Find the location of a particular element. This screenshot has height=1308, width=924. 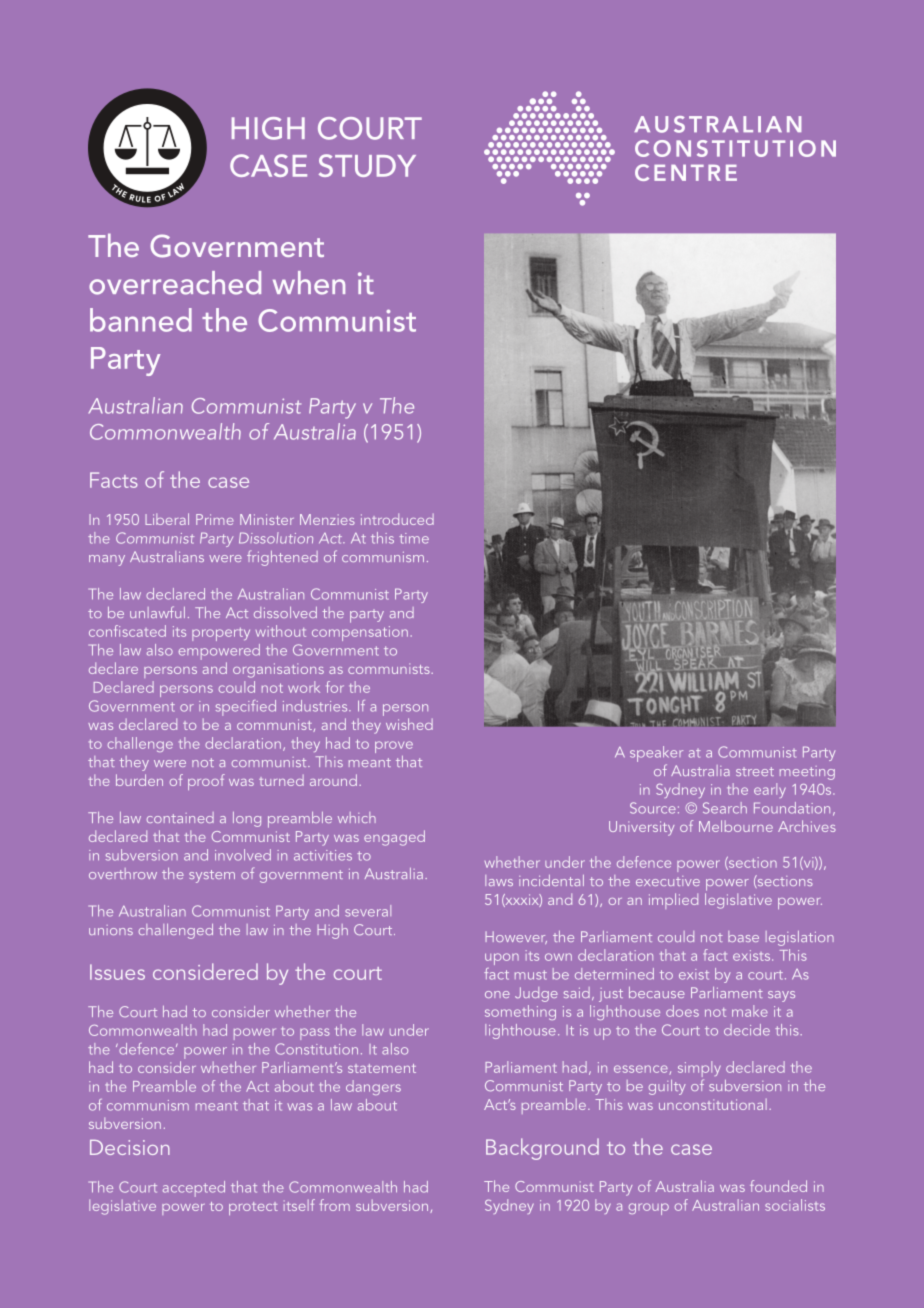

founded is located at coordinates (778, 1186).
